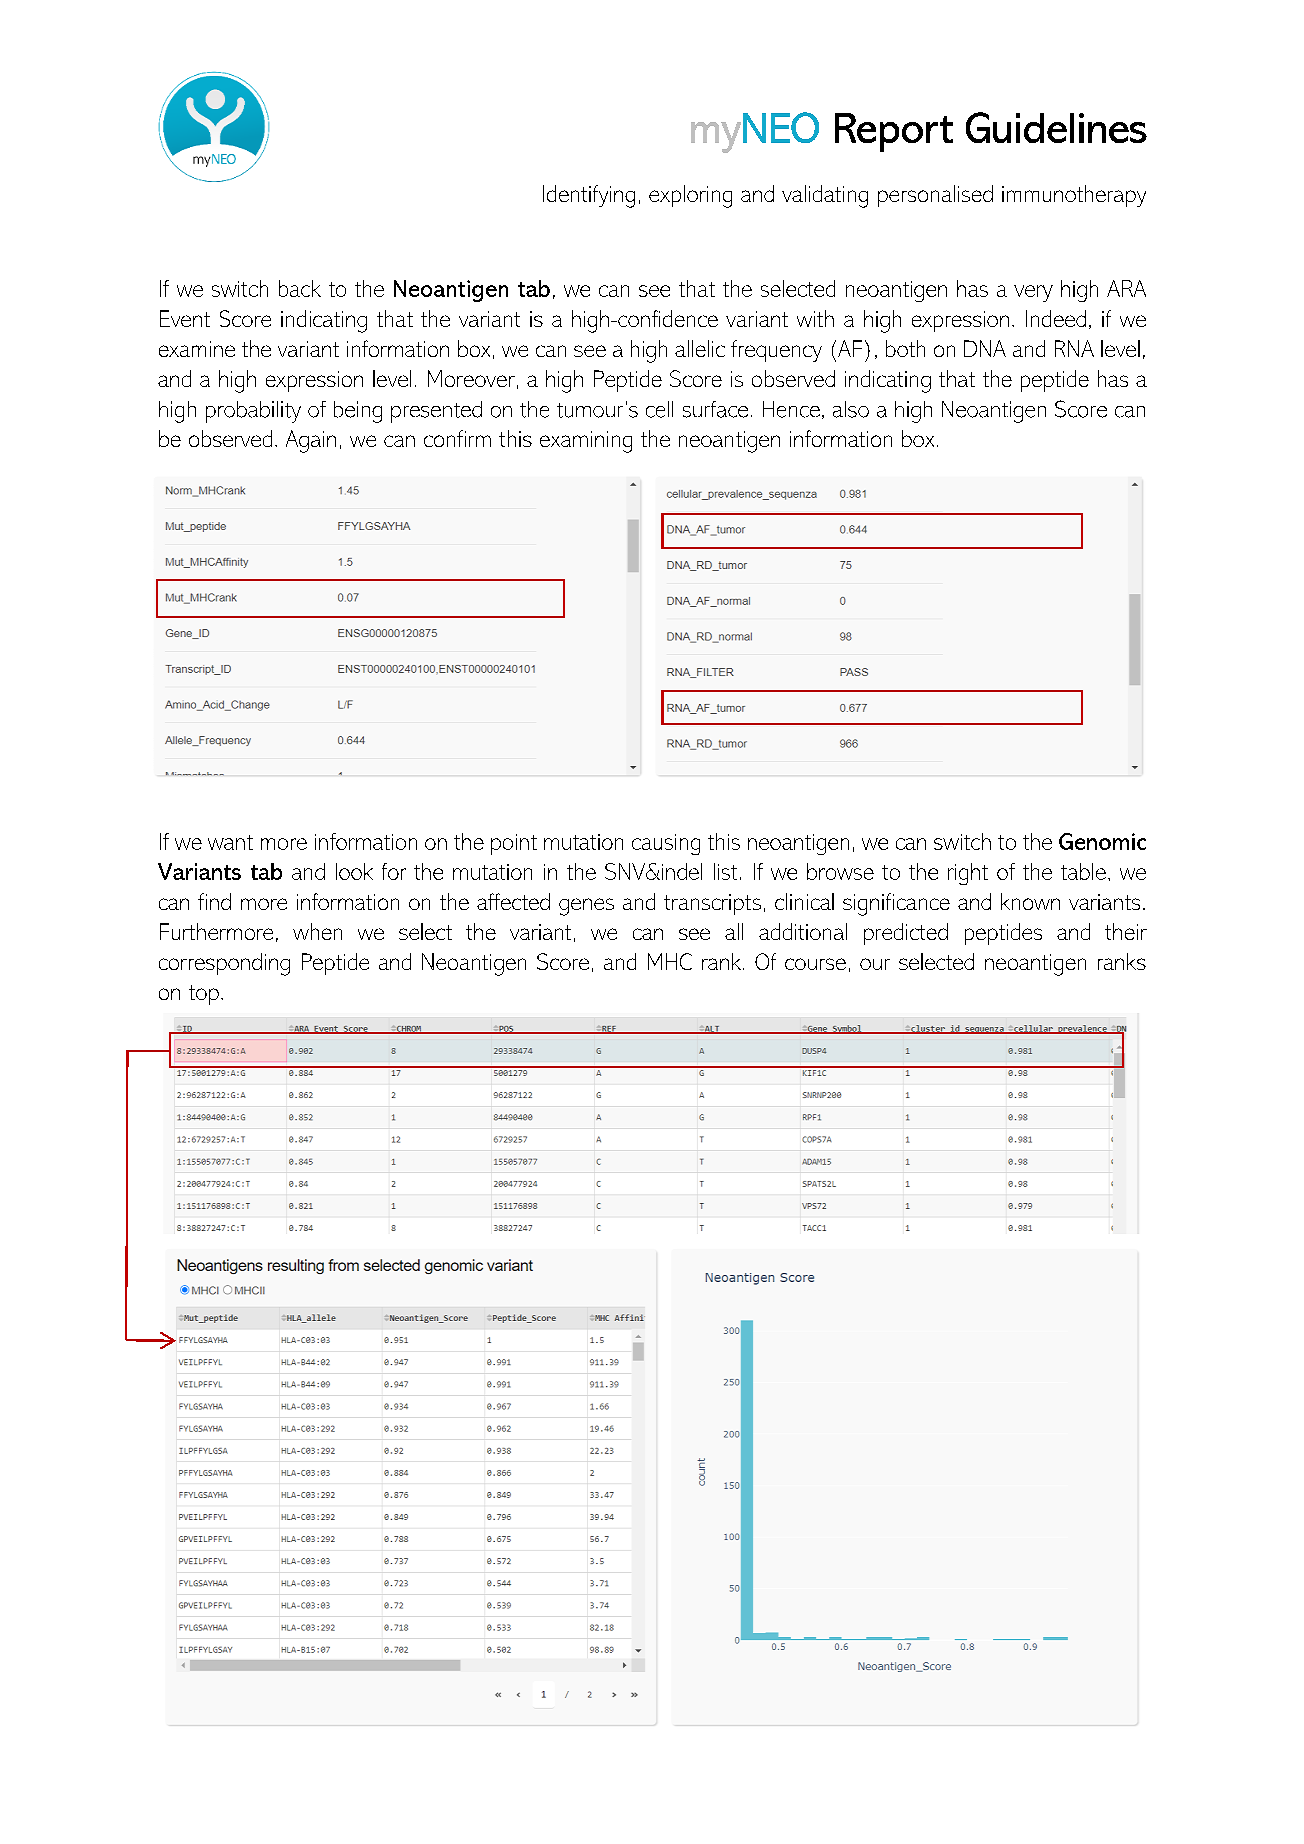  Describe the element at coordinates (985, 348) in the image. I see `DNA` at that location.
